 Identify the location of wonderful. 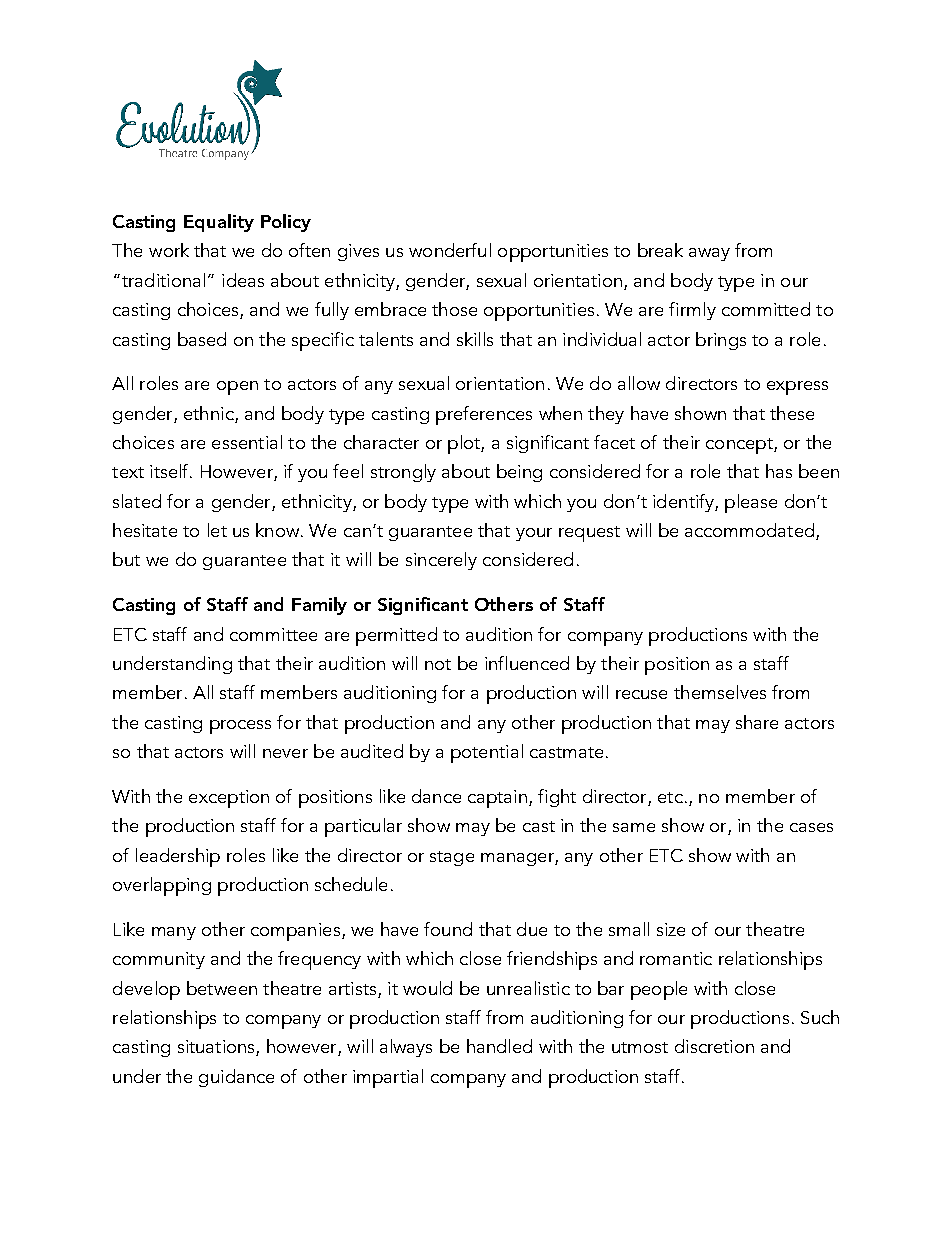
(450, 250).
